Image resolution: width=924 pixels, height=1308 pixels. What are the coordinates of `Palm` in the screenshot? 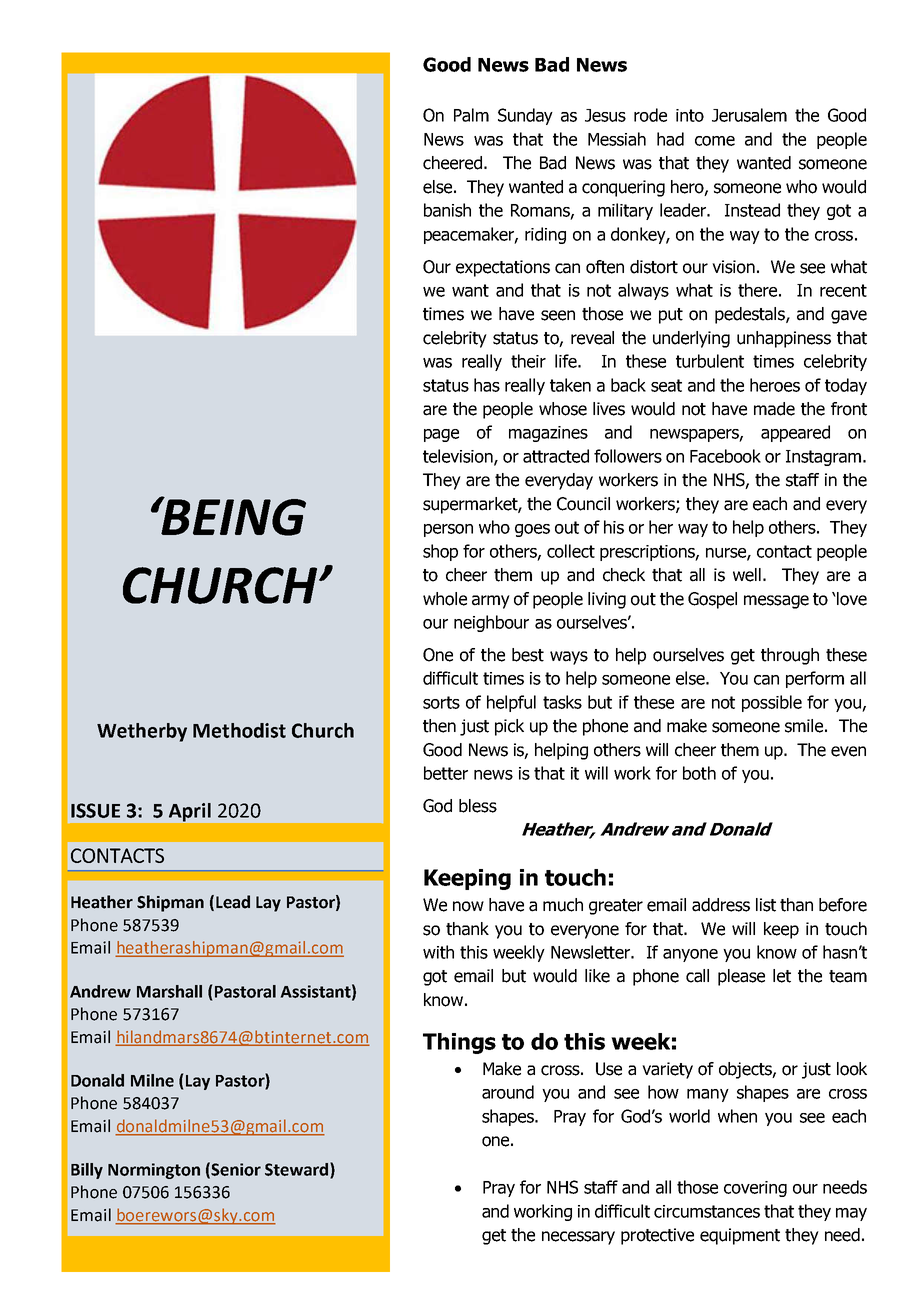 It's located at (471, 115).
